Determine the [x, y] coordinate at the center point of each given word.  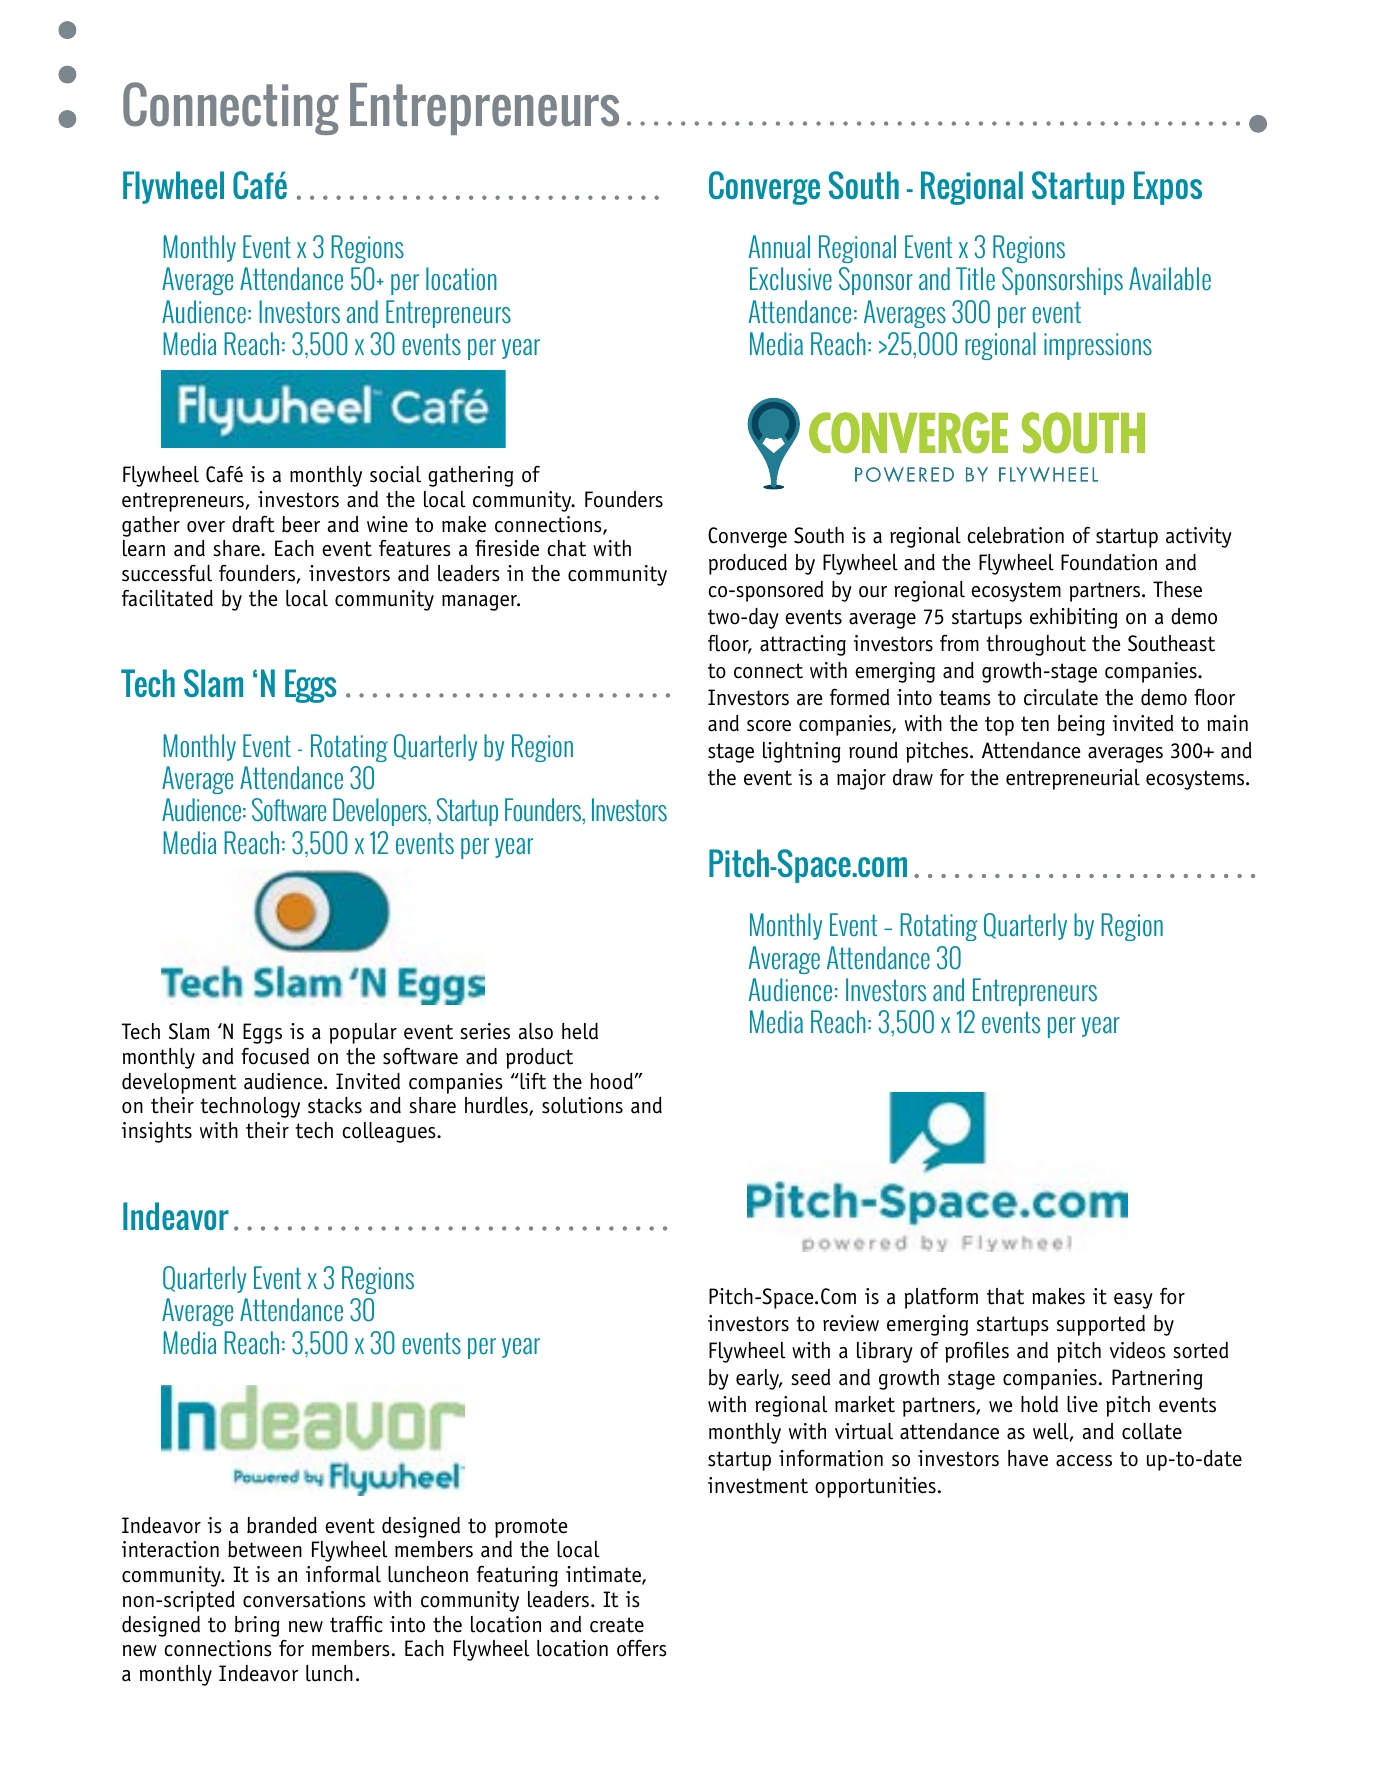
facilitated [167, 598]
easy [1133, 1301]
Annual [779, 246]
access [1084, 1461]
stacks [335, 1105]
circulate [1061, 697]
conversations [304, 1599]
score [769, 726]
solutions [582, 1105]
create [617, 1625]
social [395, 474]
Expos [1168, 188]
